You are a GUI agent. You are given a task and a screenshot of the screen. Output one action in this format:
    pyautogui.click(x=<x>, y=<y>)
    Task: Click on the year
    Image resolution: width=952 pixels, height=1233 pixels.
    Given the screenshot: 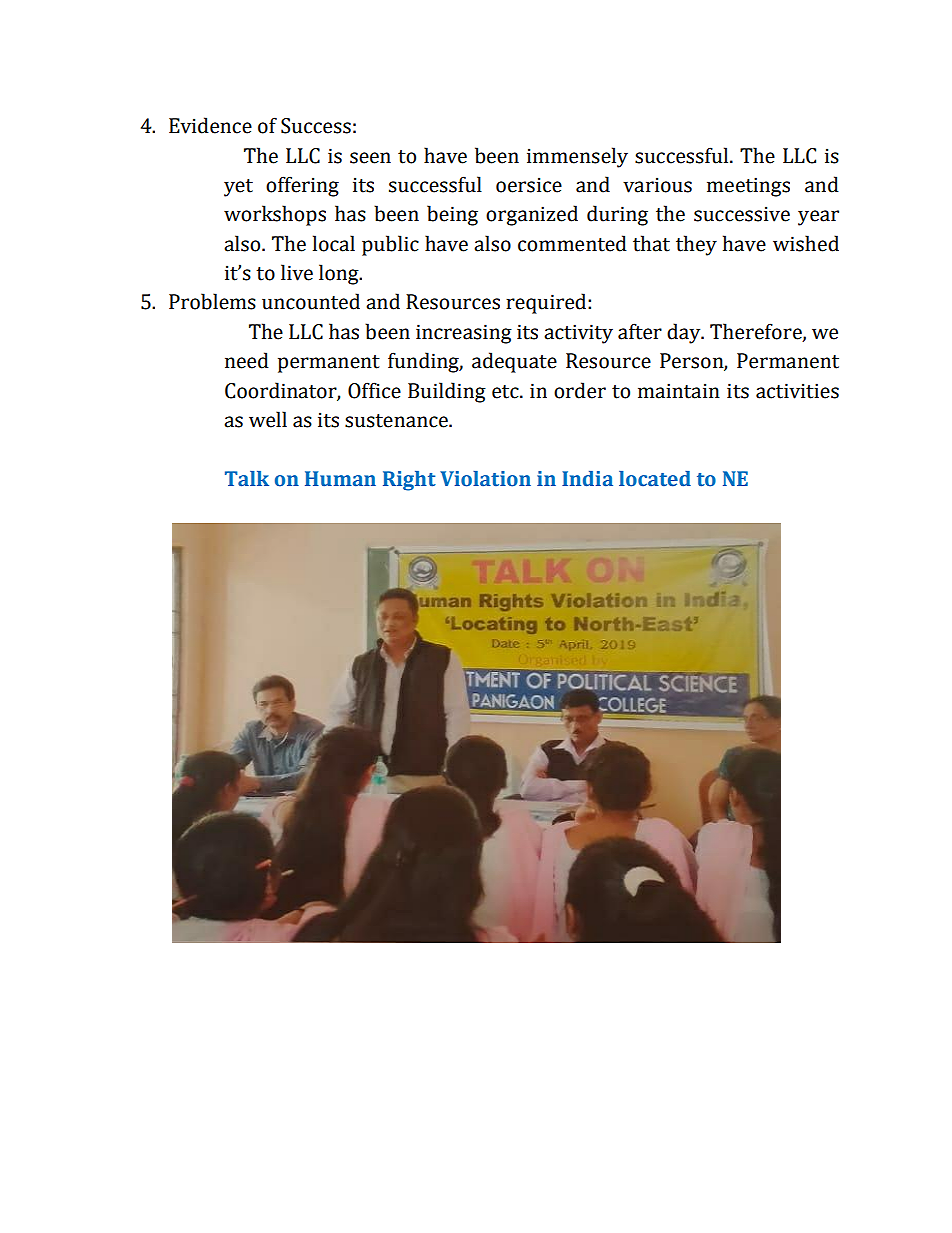 What is the action you would take?
    pyautogui.click(x=818, y=218)
